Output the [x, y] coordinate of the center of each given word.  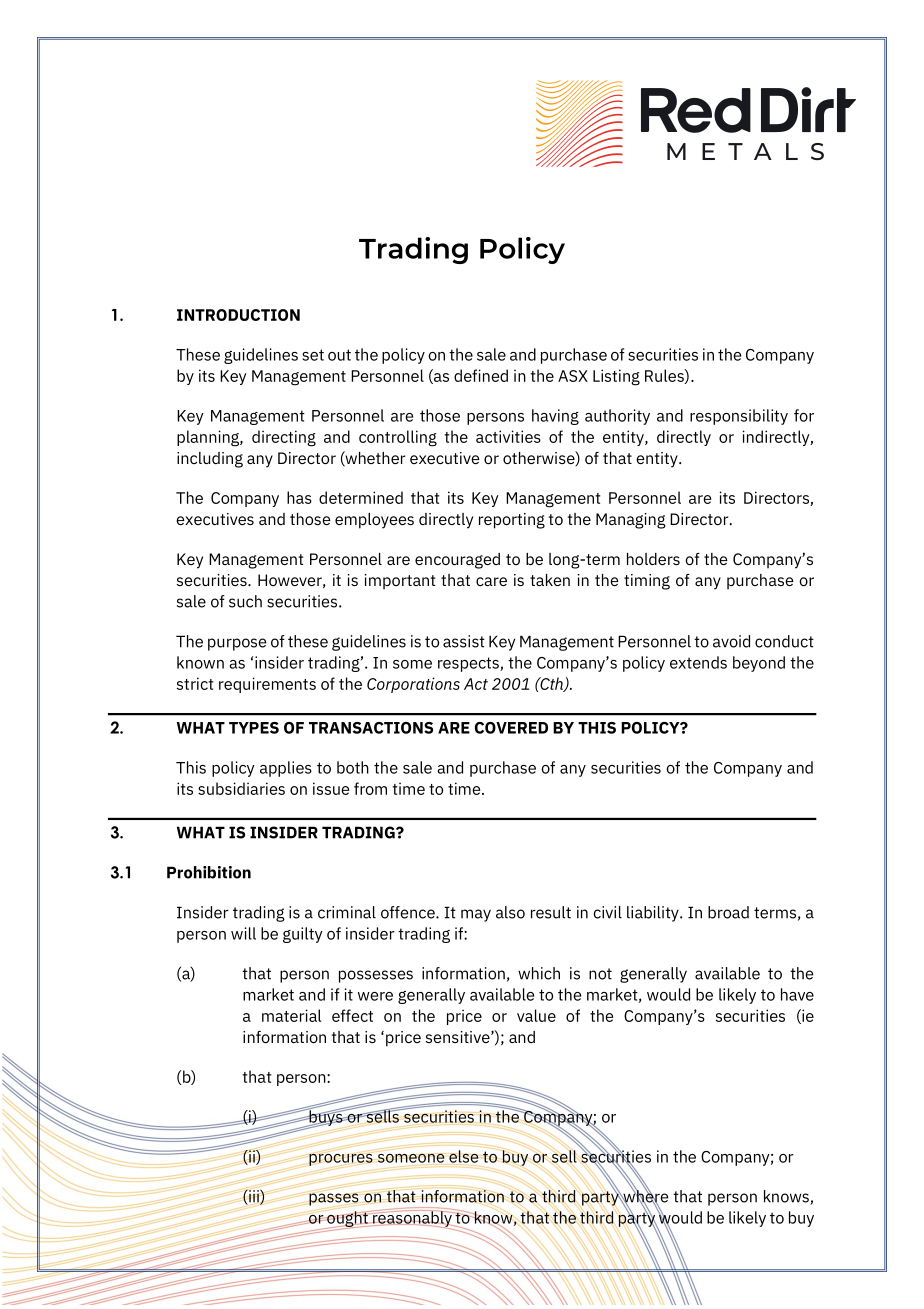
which [539, 973]
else [464, 1156]
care [491, 581]
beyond [759, 664]
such [245, 601]
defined [481, 375]
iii [254, 1197]
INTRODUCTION [238, 315]
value [536, 1015]
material [291, 1015]
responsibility [739, 417]
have [797, 994]
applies [286, 769]
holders [653, 559]
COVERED [511, 728]
